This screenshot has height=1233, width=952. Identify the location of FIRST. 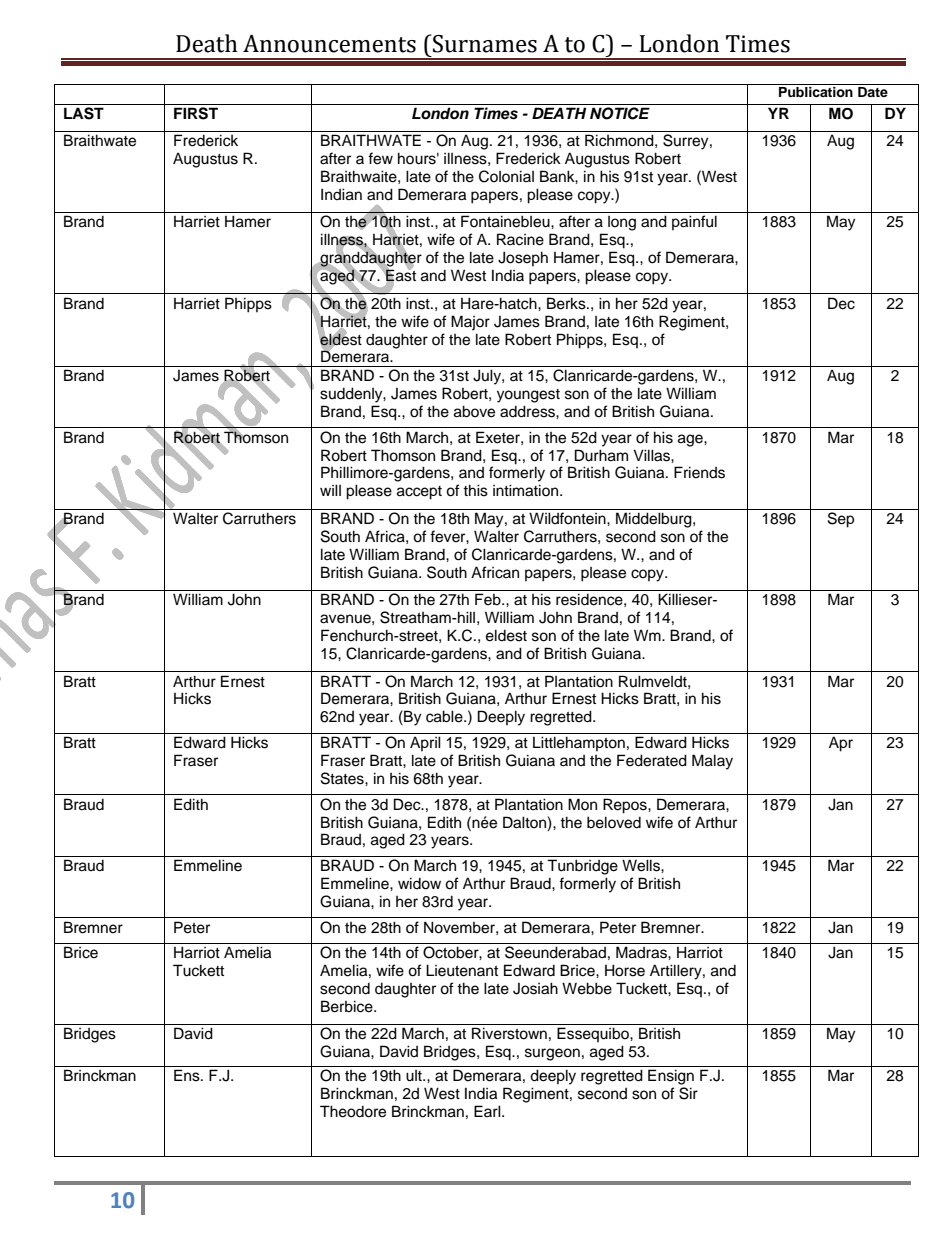
(196, 113).
